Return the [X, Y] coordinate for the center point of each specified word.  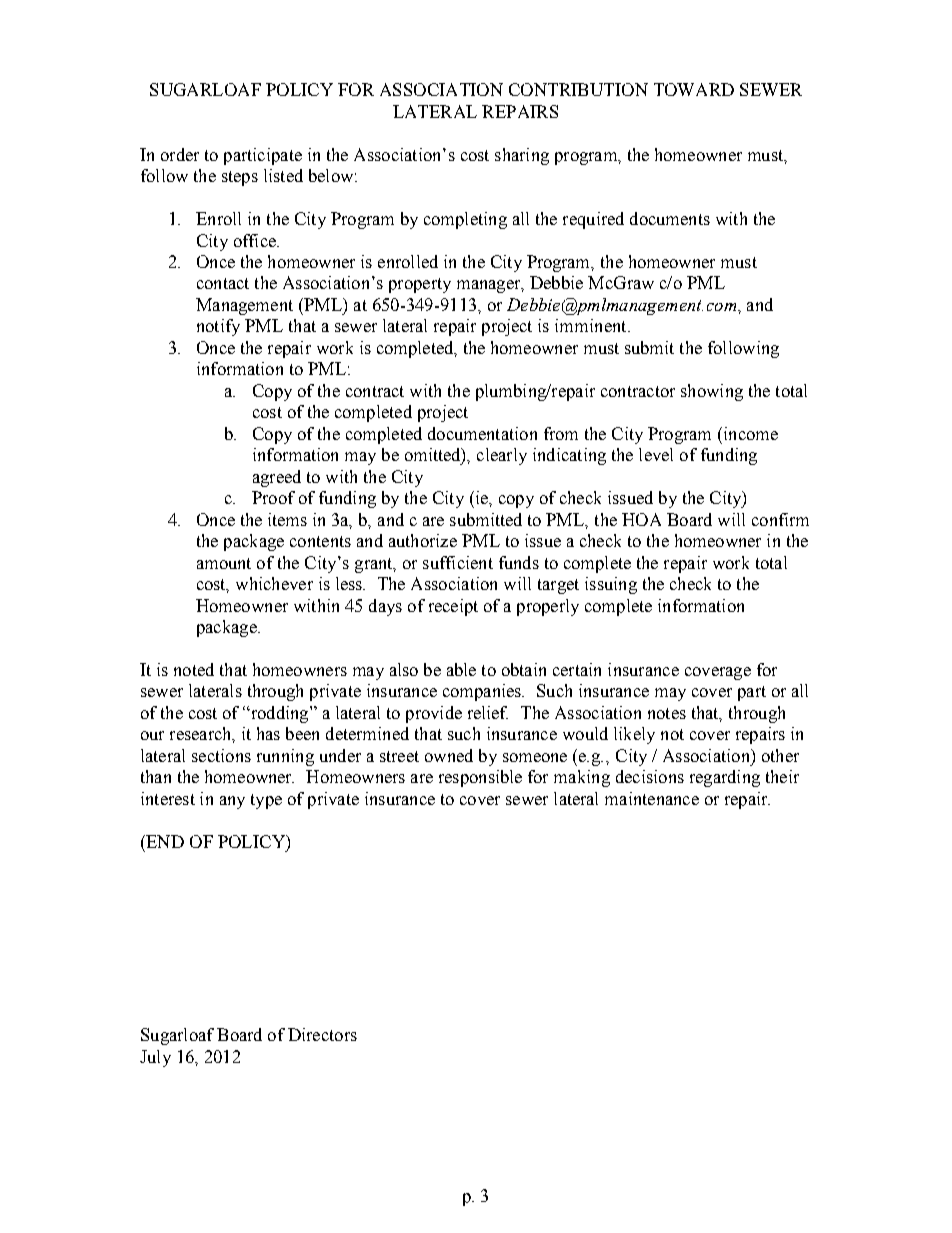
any [232, 802]
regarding [725, 778]
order [180, 154]
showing [712, 392]
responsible [480, 778]
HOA [641, 519]
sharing [522, 156]
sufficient [458, 562]
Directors [322, 1034]
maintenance [652, 798]
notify [218, 327]
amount [224, 563]
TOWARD [694, 89]
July [155, 1058]
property [420, 285]
